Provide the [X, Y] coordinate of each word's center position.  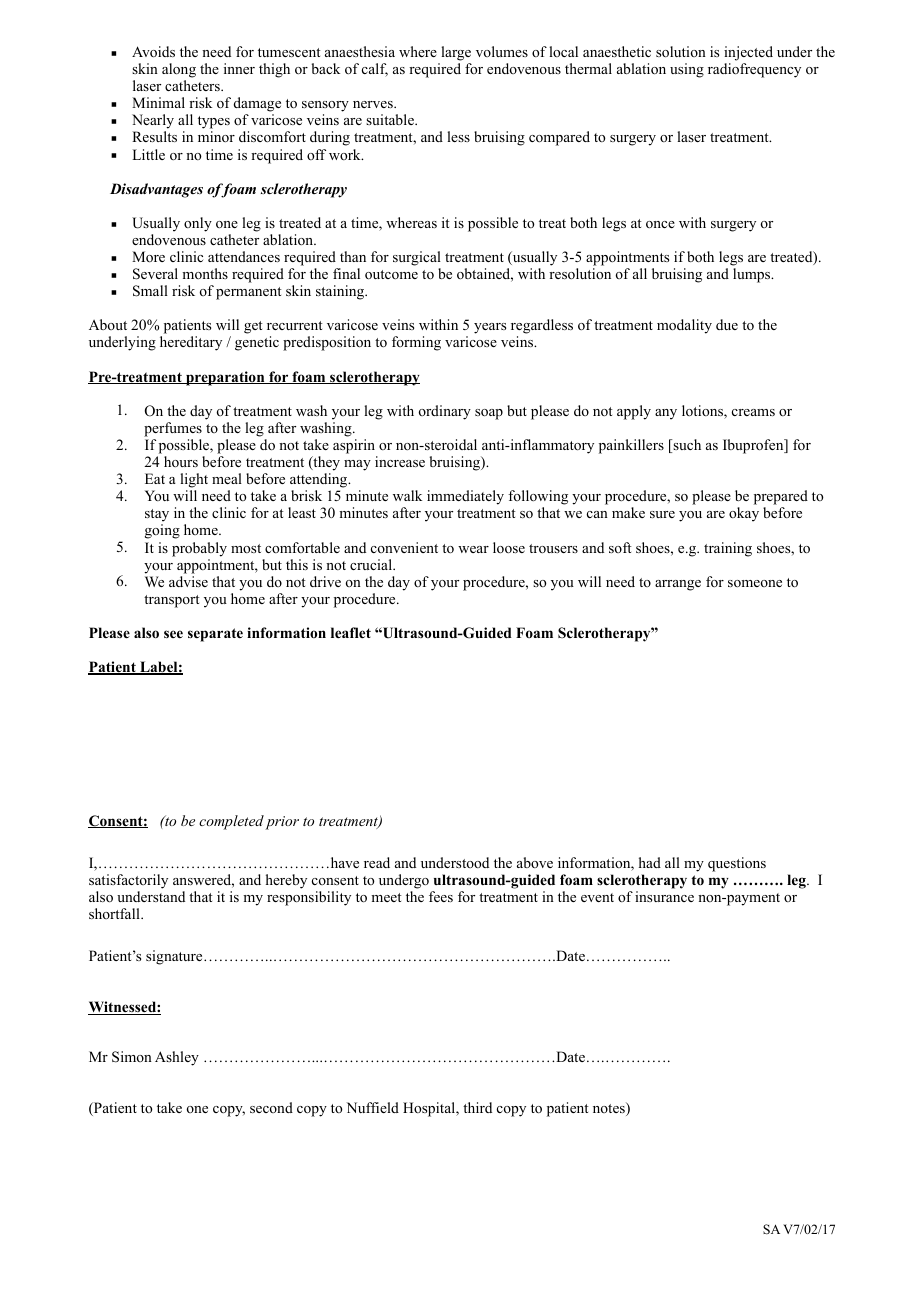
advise [188, 581]
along [179, 70]
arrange [678, 585]
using [687, 70]
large [456, 53]
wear [473, 549]
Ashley [177, 1058]
